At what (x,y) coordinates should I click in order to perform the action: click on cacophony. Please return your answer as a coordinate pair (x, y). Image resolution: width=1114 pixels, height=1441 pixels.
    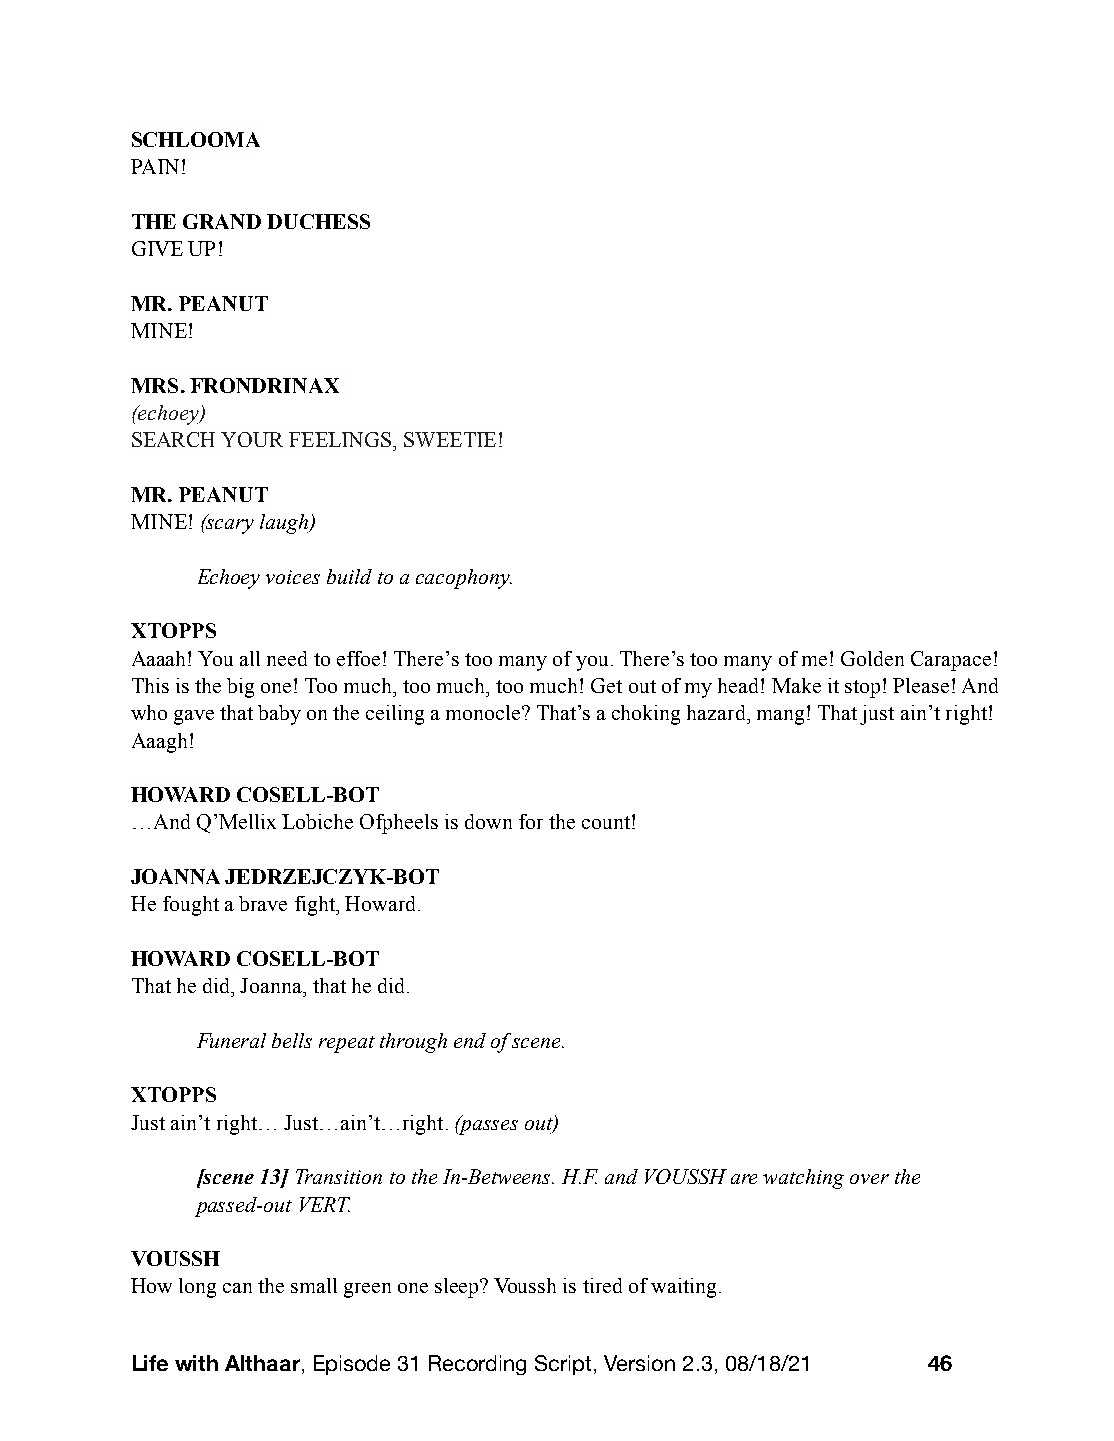
    Looking at the image, I should click on (464, 579).
